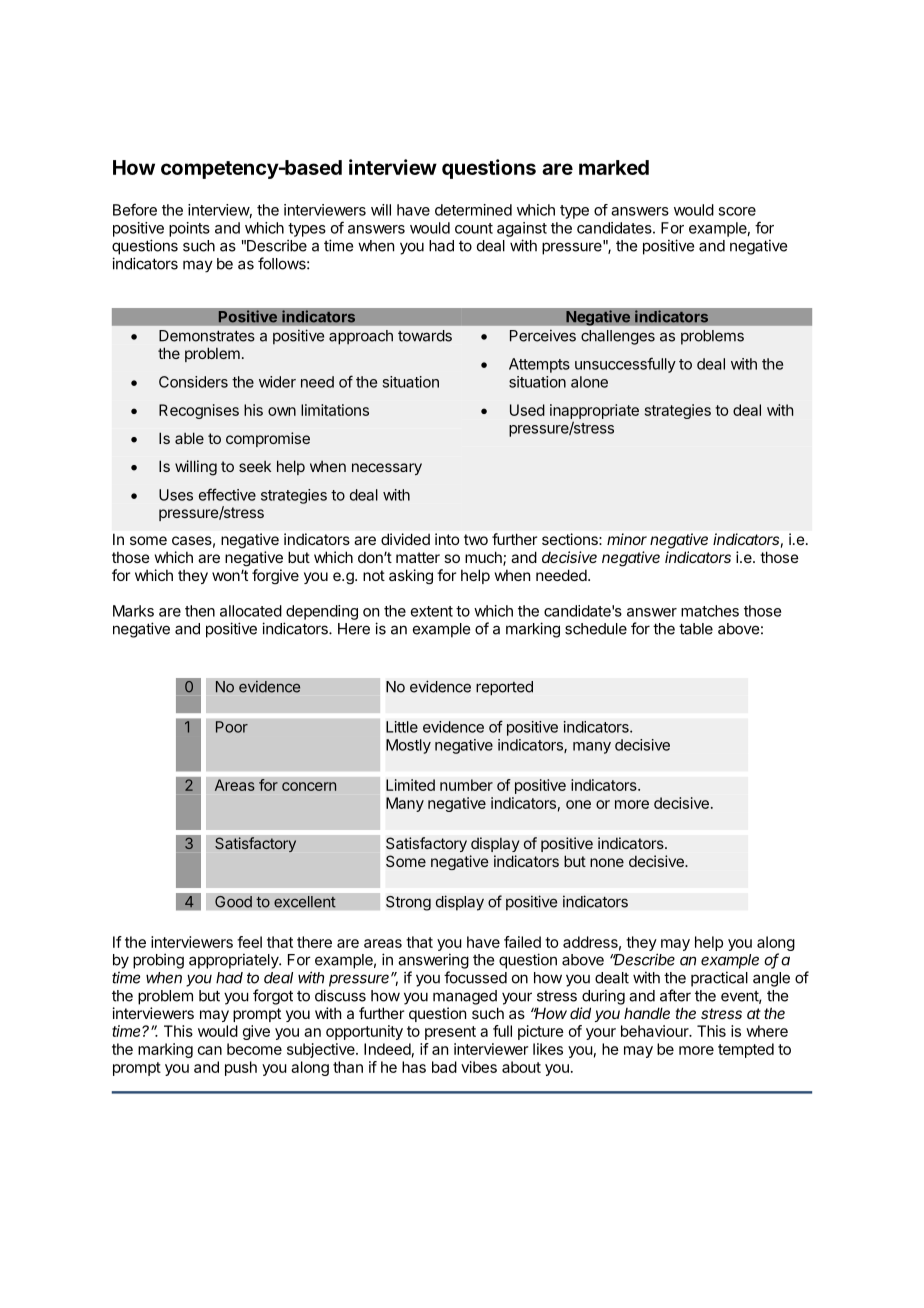  What do you see at coordinates (450, 1033) in the document?
I see `present` at bounding box center [450, 1033].
